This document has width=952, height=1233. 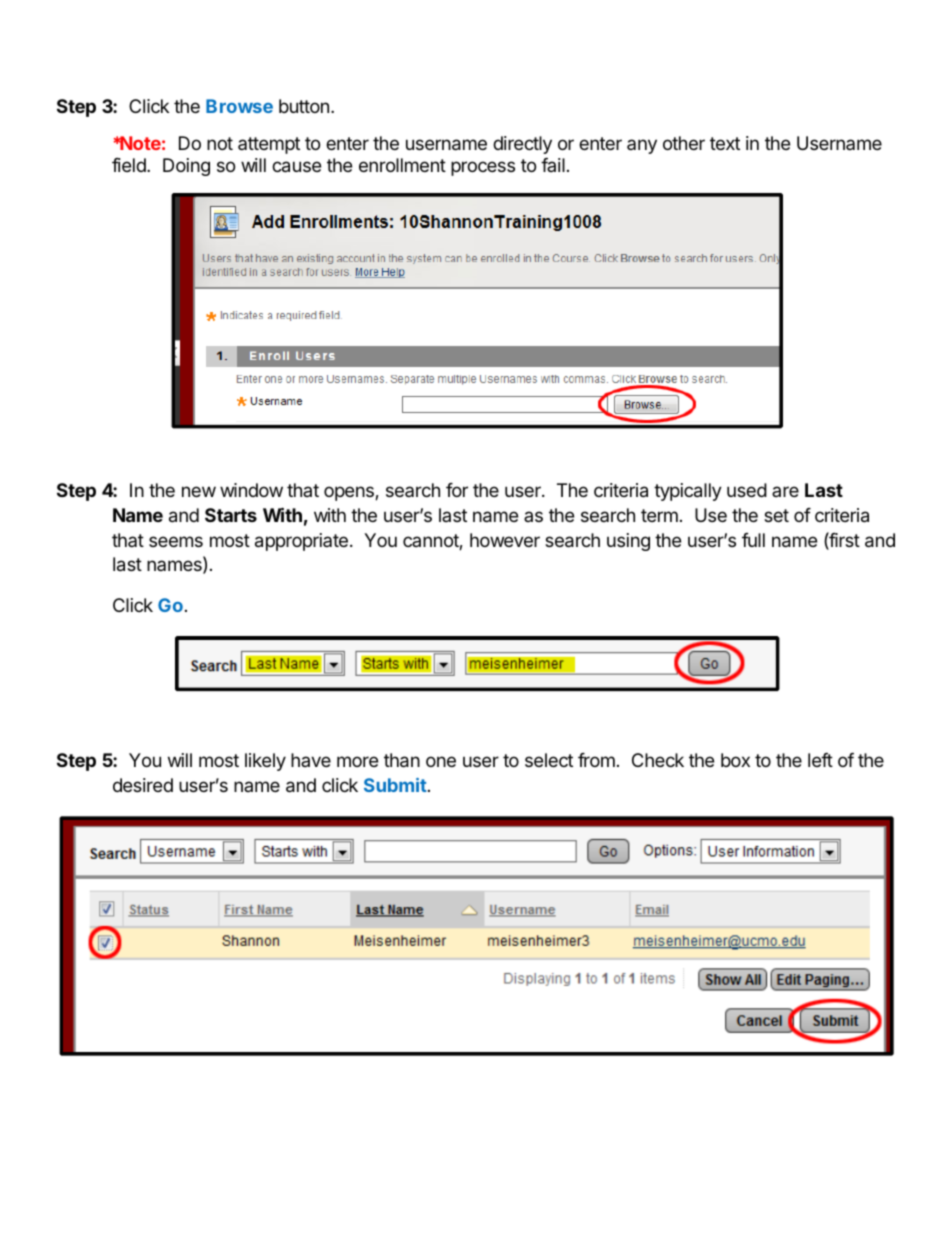 What do you see at coordinates (251, 490) in the document?
I see `window` at bounding box center [251, 490].
